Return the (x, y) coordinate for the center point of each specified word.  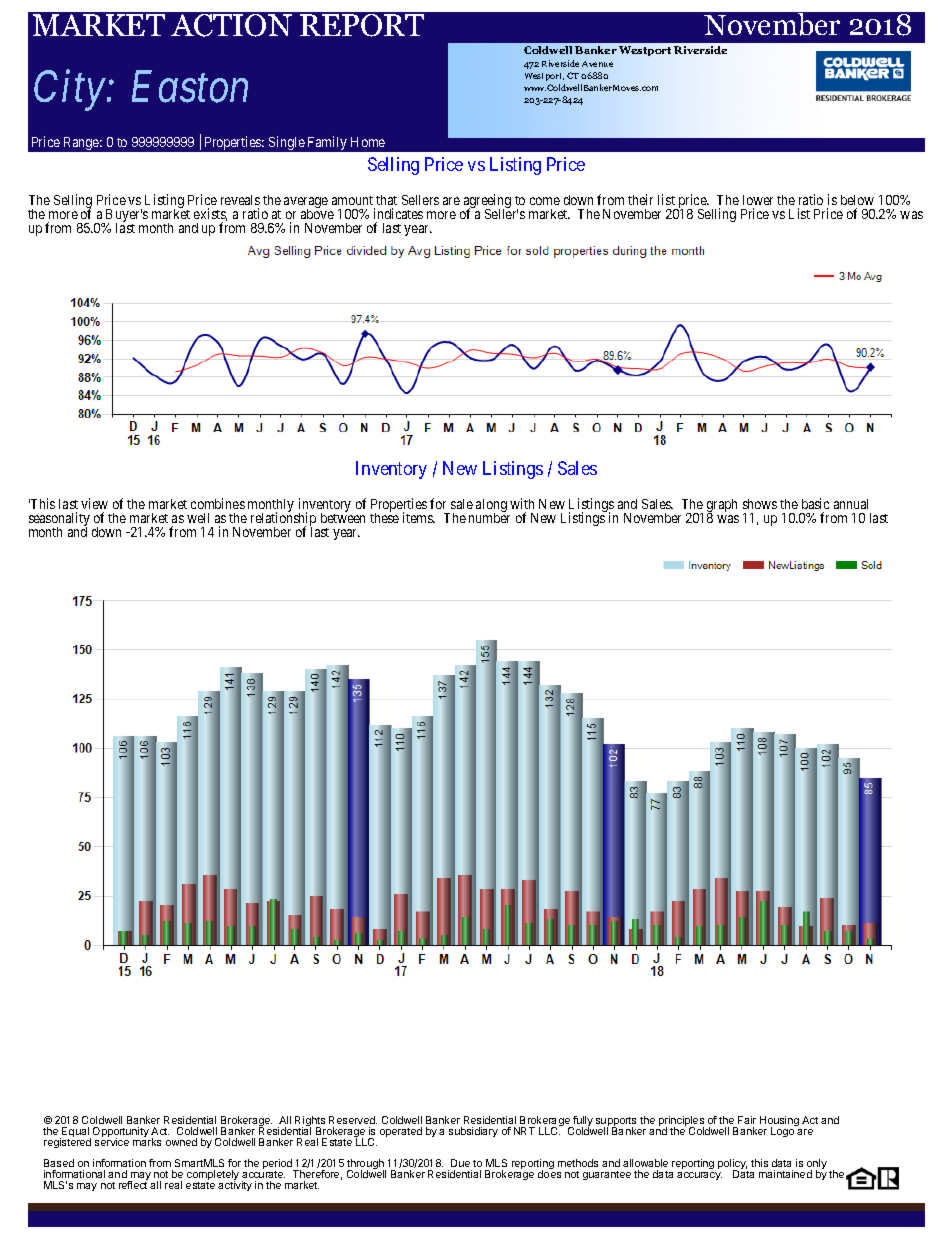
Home (368, 142)
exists (210, 214)
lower (758, 200)
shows (760, 504)
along (491, 507)
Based (59, 1163)
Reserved (353, 1120)
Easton (190, 87)
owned (181, 1142)
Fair (747, 1120)
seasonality (59, 520)
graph (722, 507)
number (489, 517)
